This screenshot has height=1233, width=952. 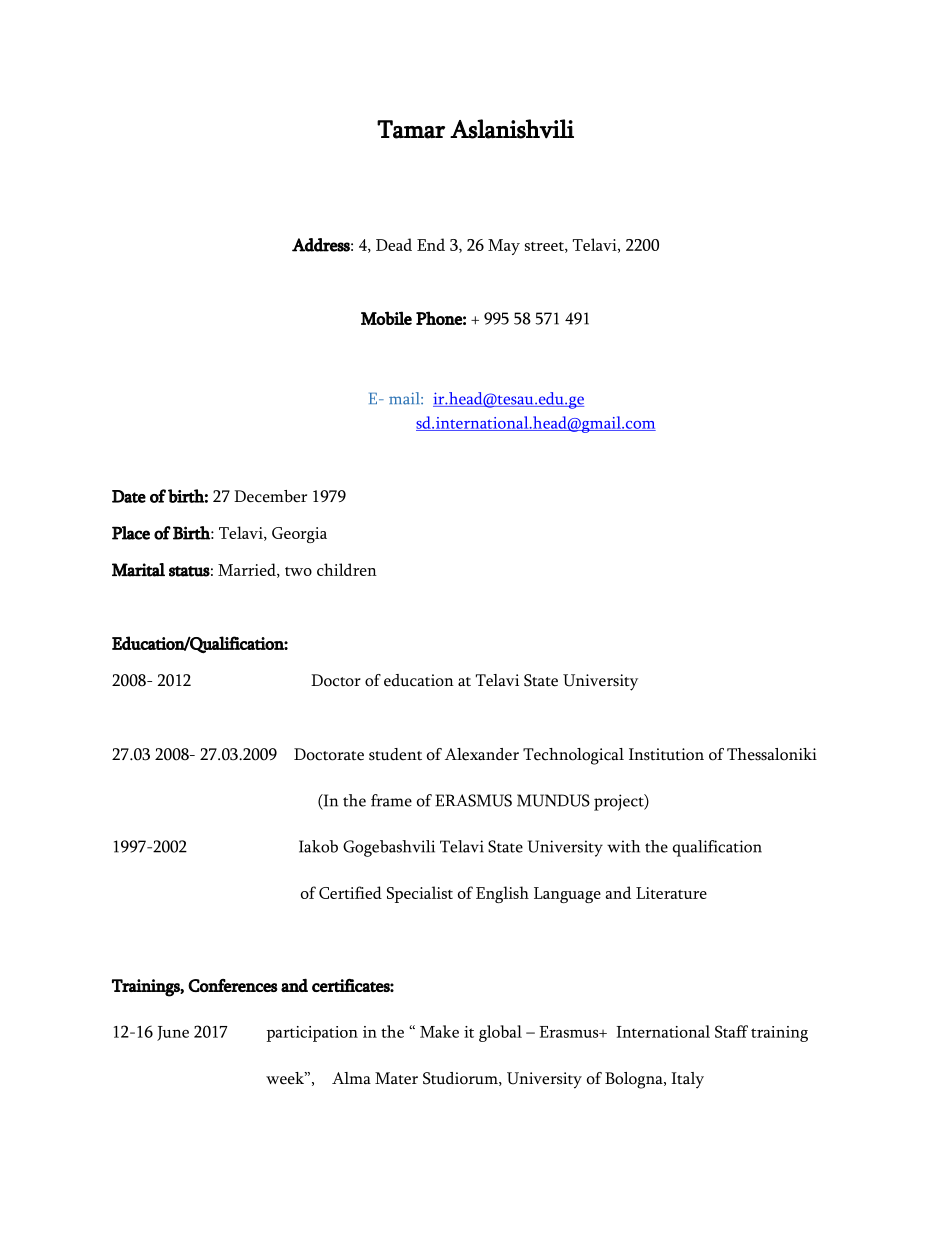 I want to click on June, so click(x=173, y=1033).
